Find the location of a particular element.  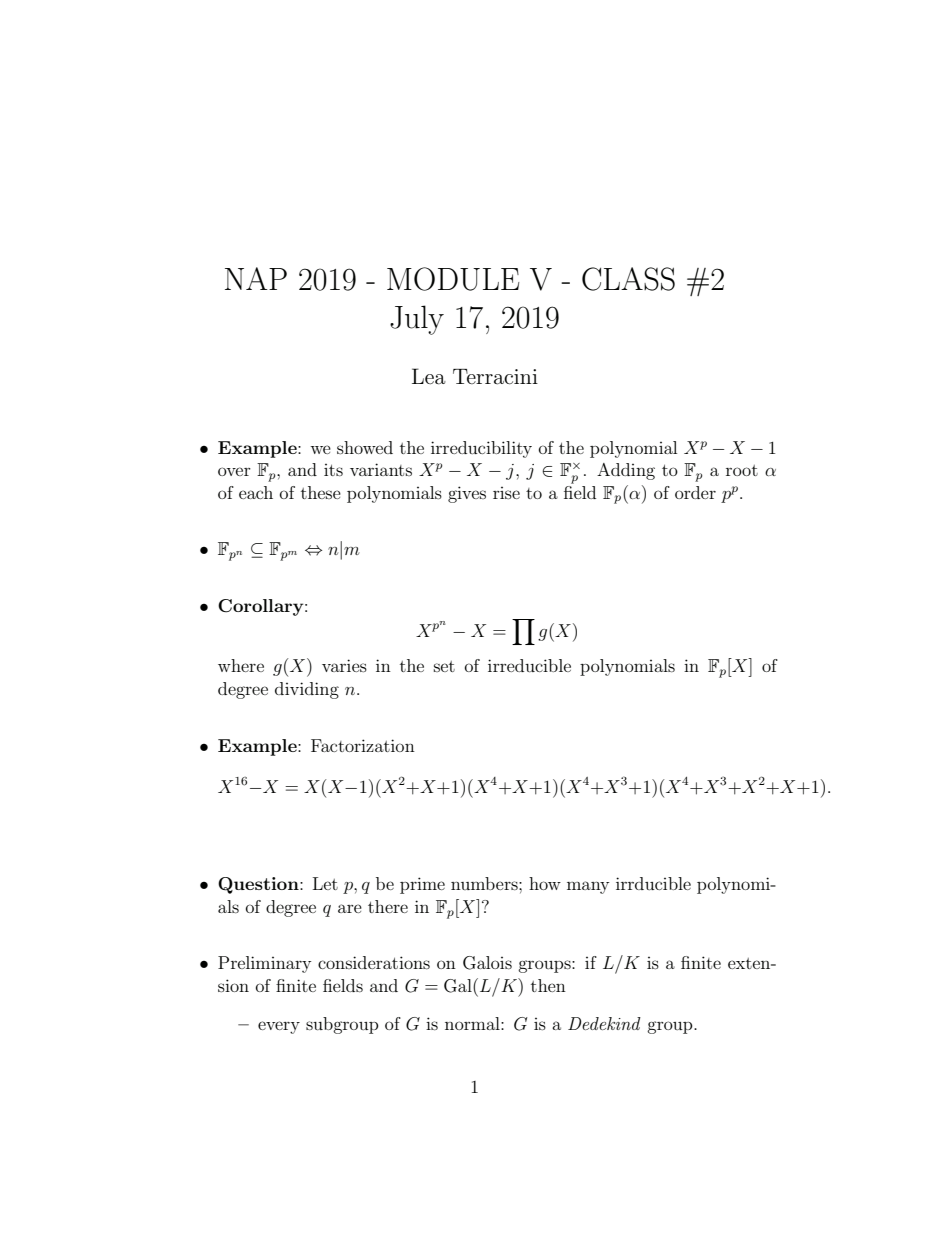

these is located at coordinates (321, 492).
